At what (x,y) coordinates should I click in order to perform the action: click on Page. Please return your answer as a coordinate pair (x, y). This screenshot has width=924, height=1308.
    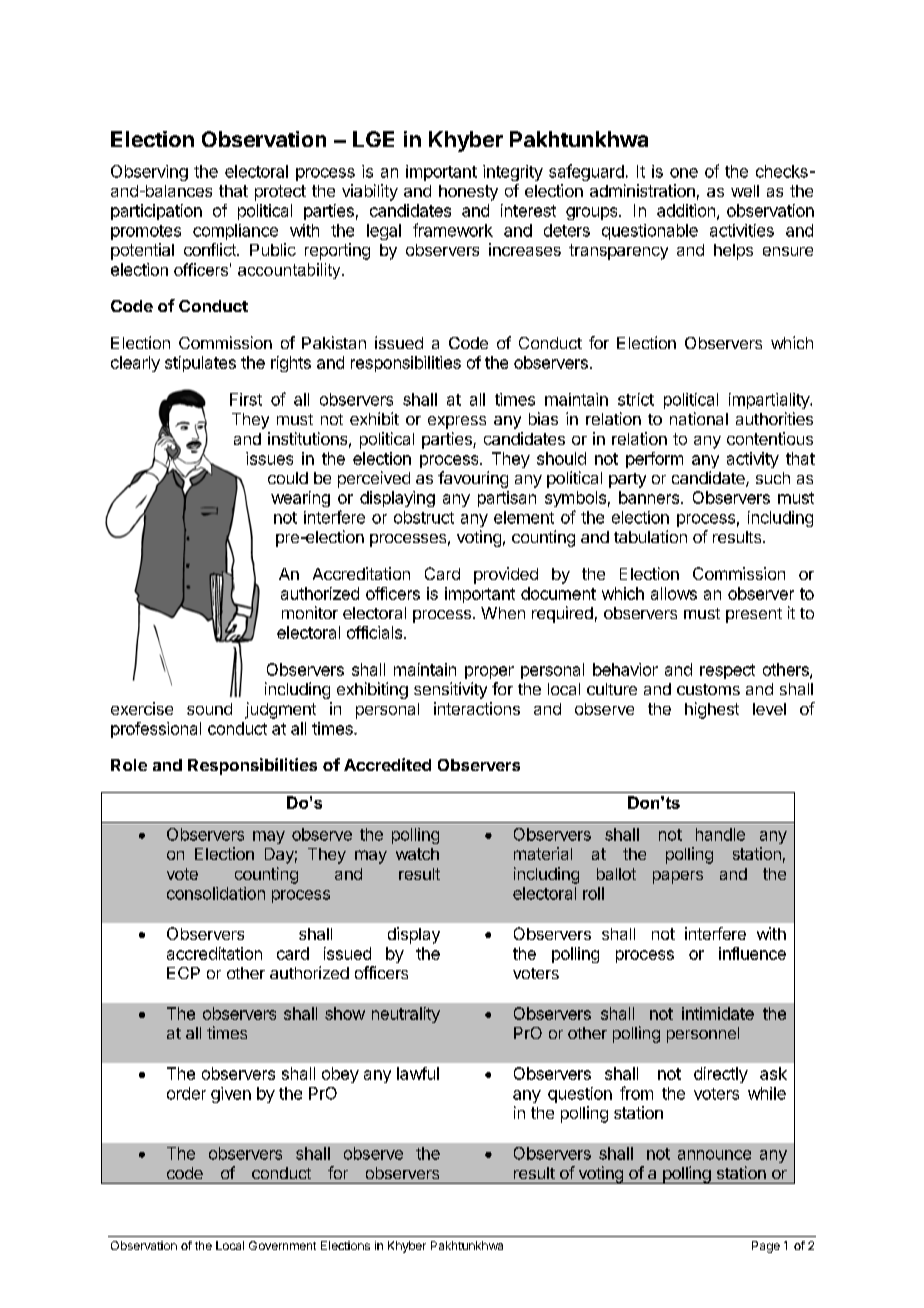
    Looking at the image, I should click on (766, 1247).
